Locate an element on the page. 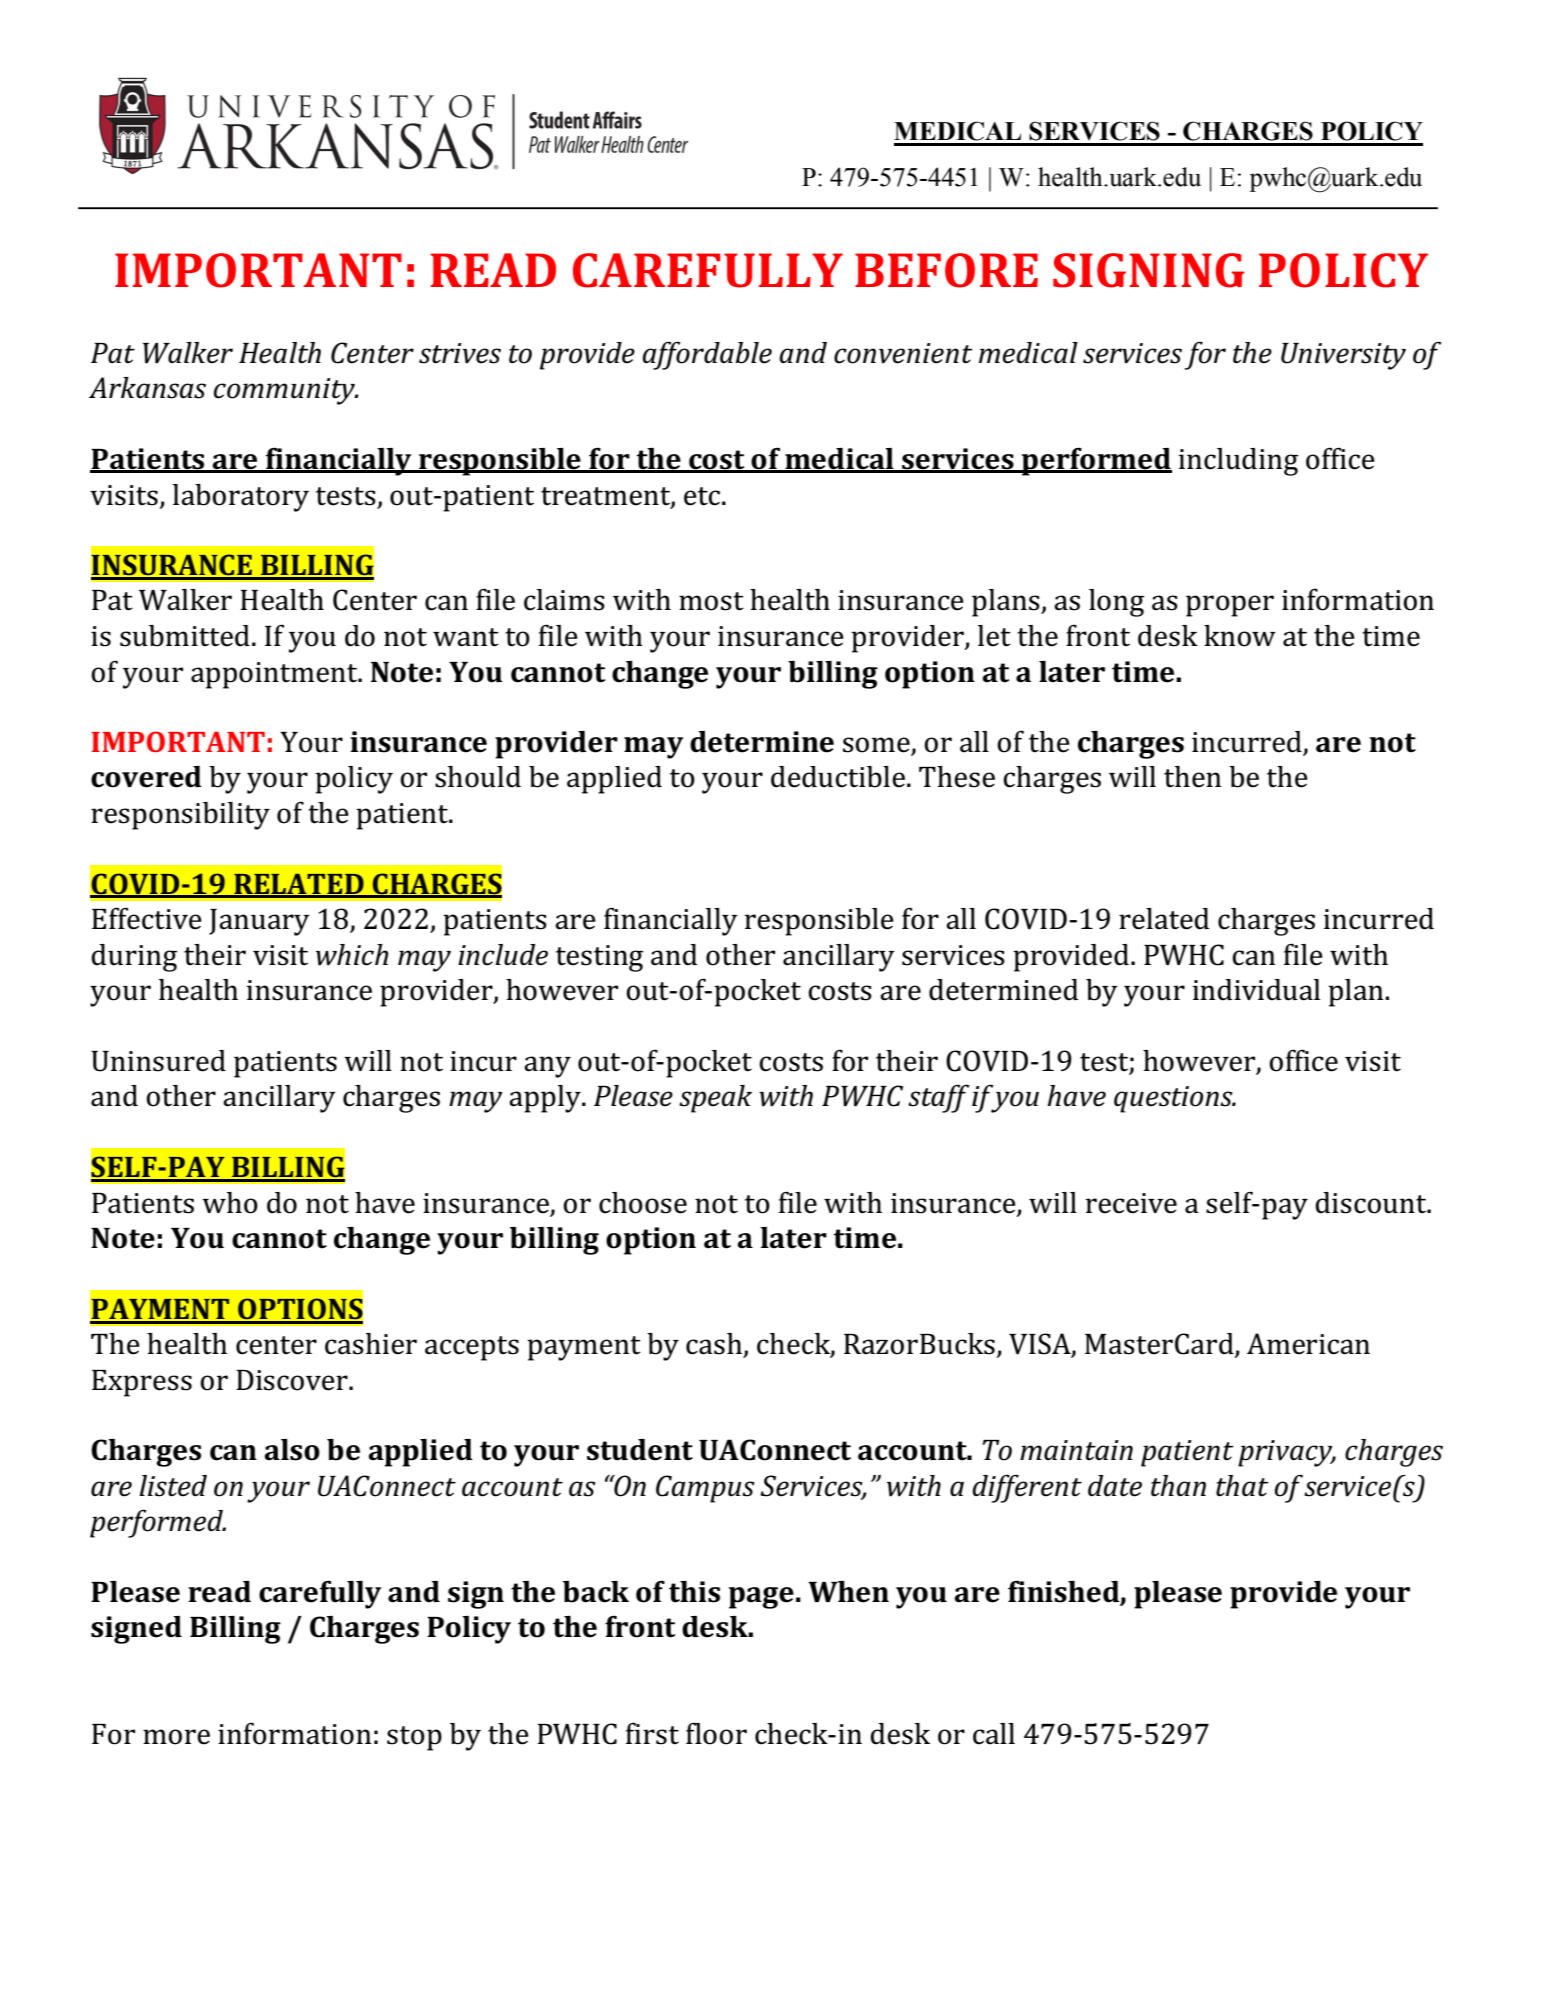 Image resolution: width=1541 pixels, height=1994 pixels. than is located at coordinates (1178, 1486).
